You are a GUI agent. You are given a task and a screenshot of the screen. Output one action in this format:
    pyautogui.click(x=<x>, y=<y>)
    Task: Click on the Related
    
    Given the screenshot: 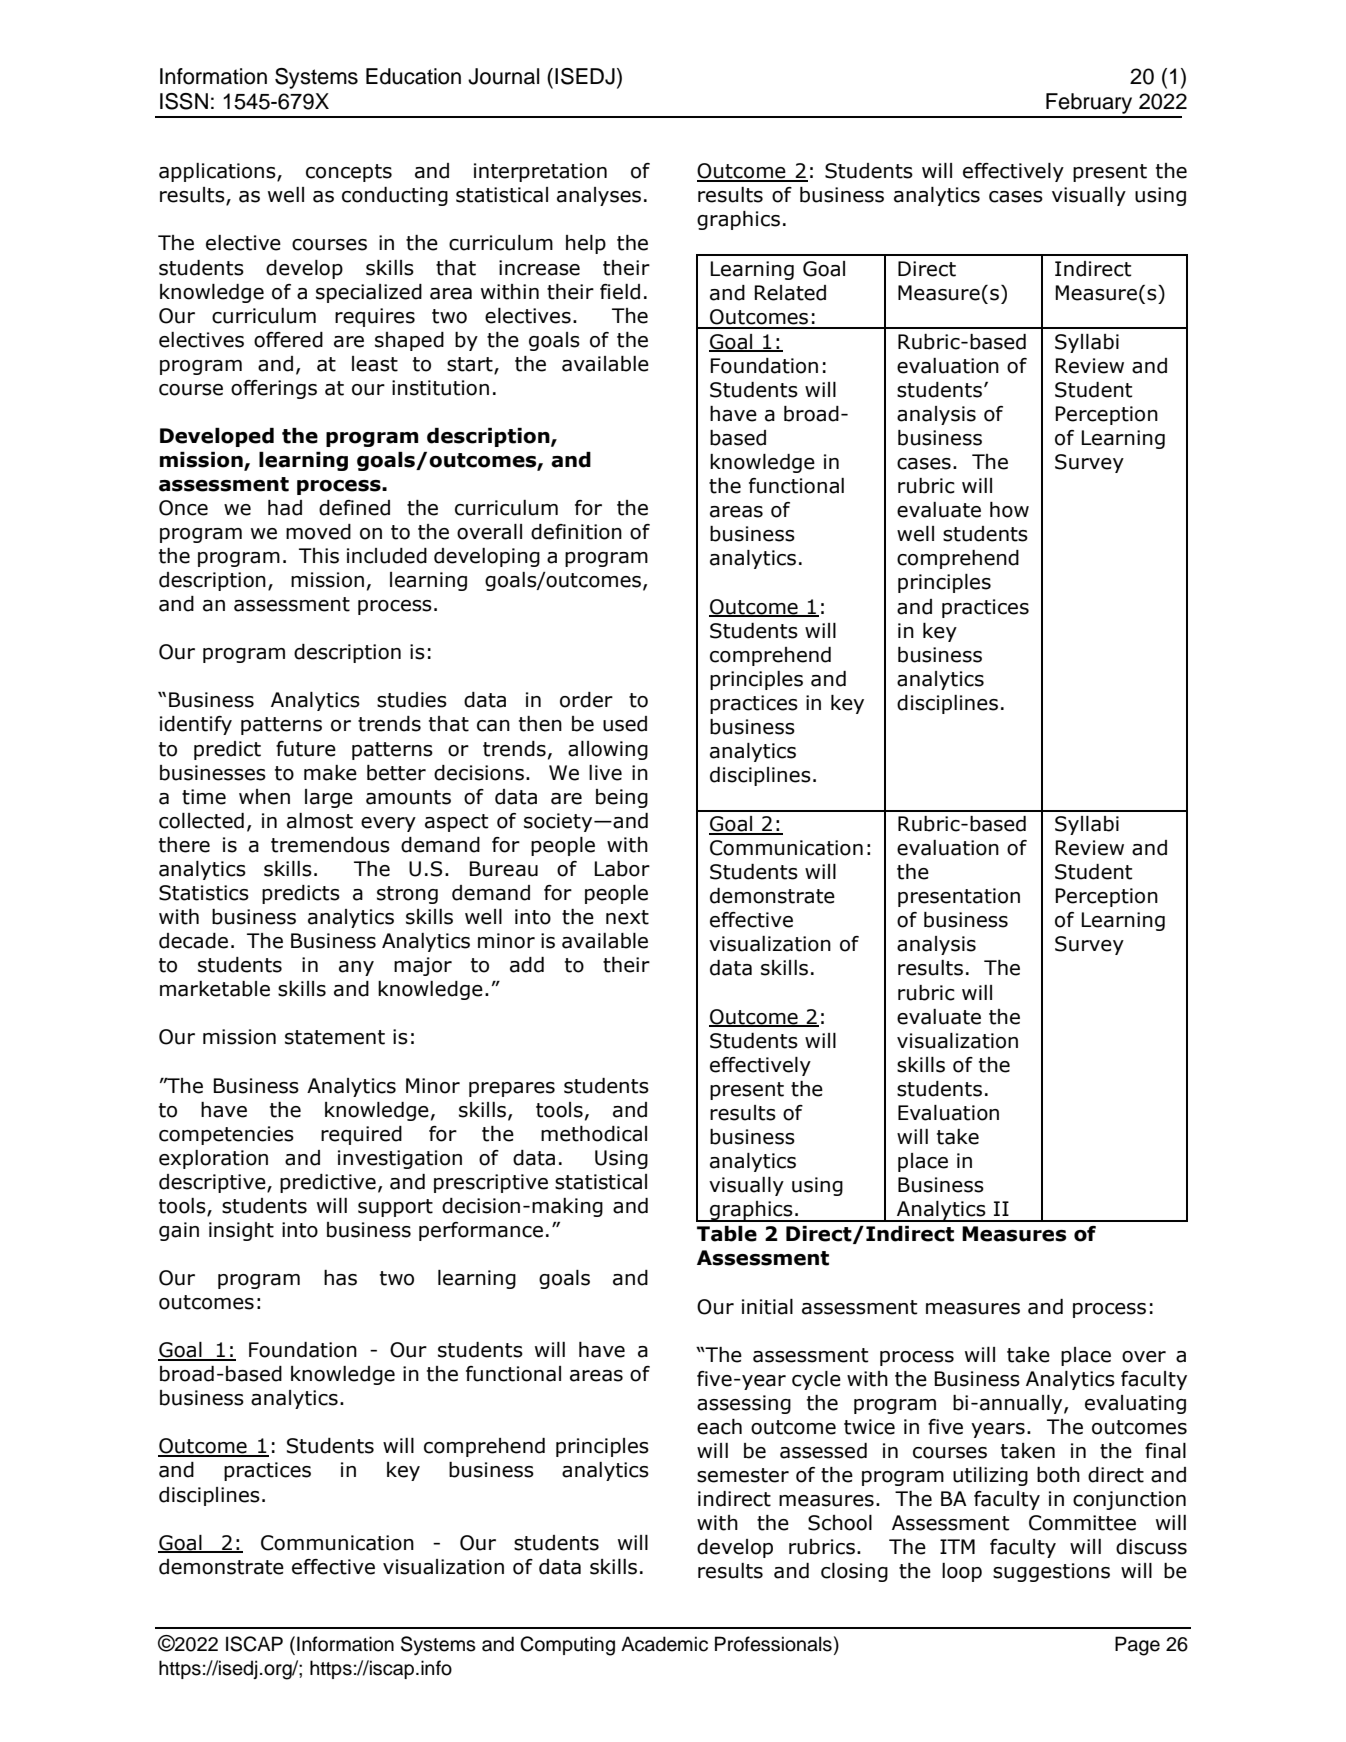 What is the action you would take?
    pyautogui.click(x=790, y=293)
